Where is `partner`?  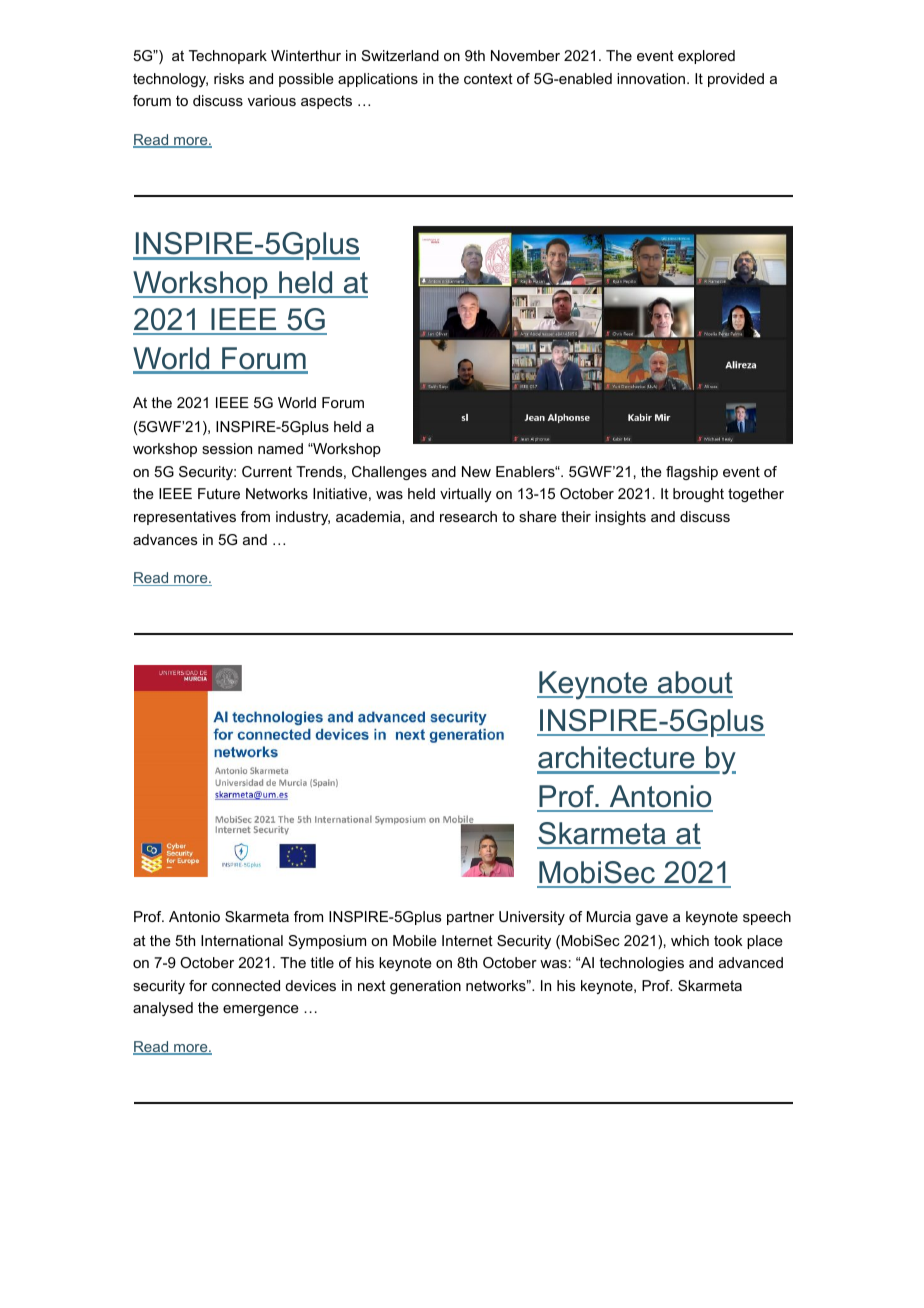 partner is located at coordinates (470, 918).
